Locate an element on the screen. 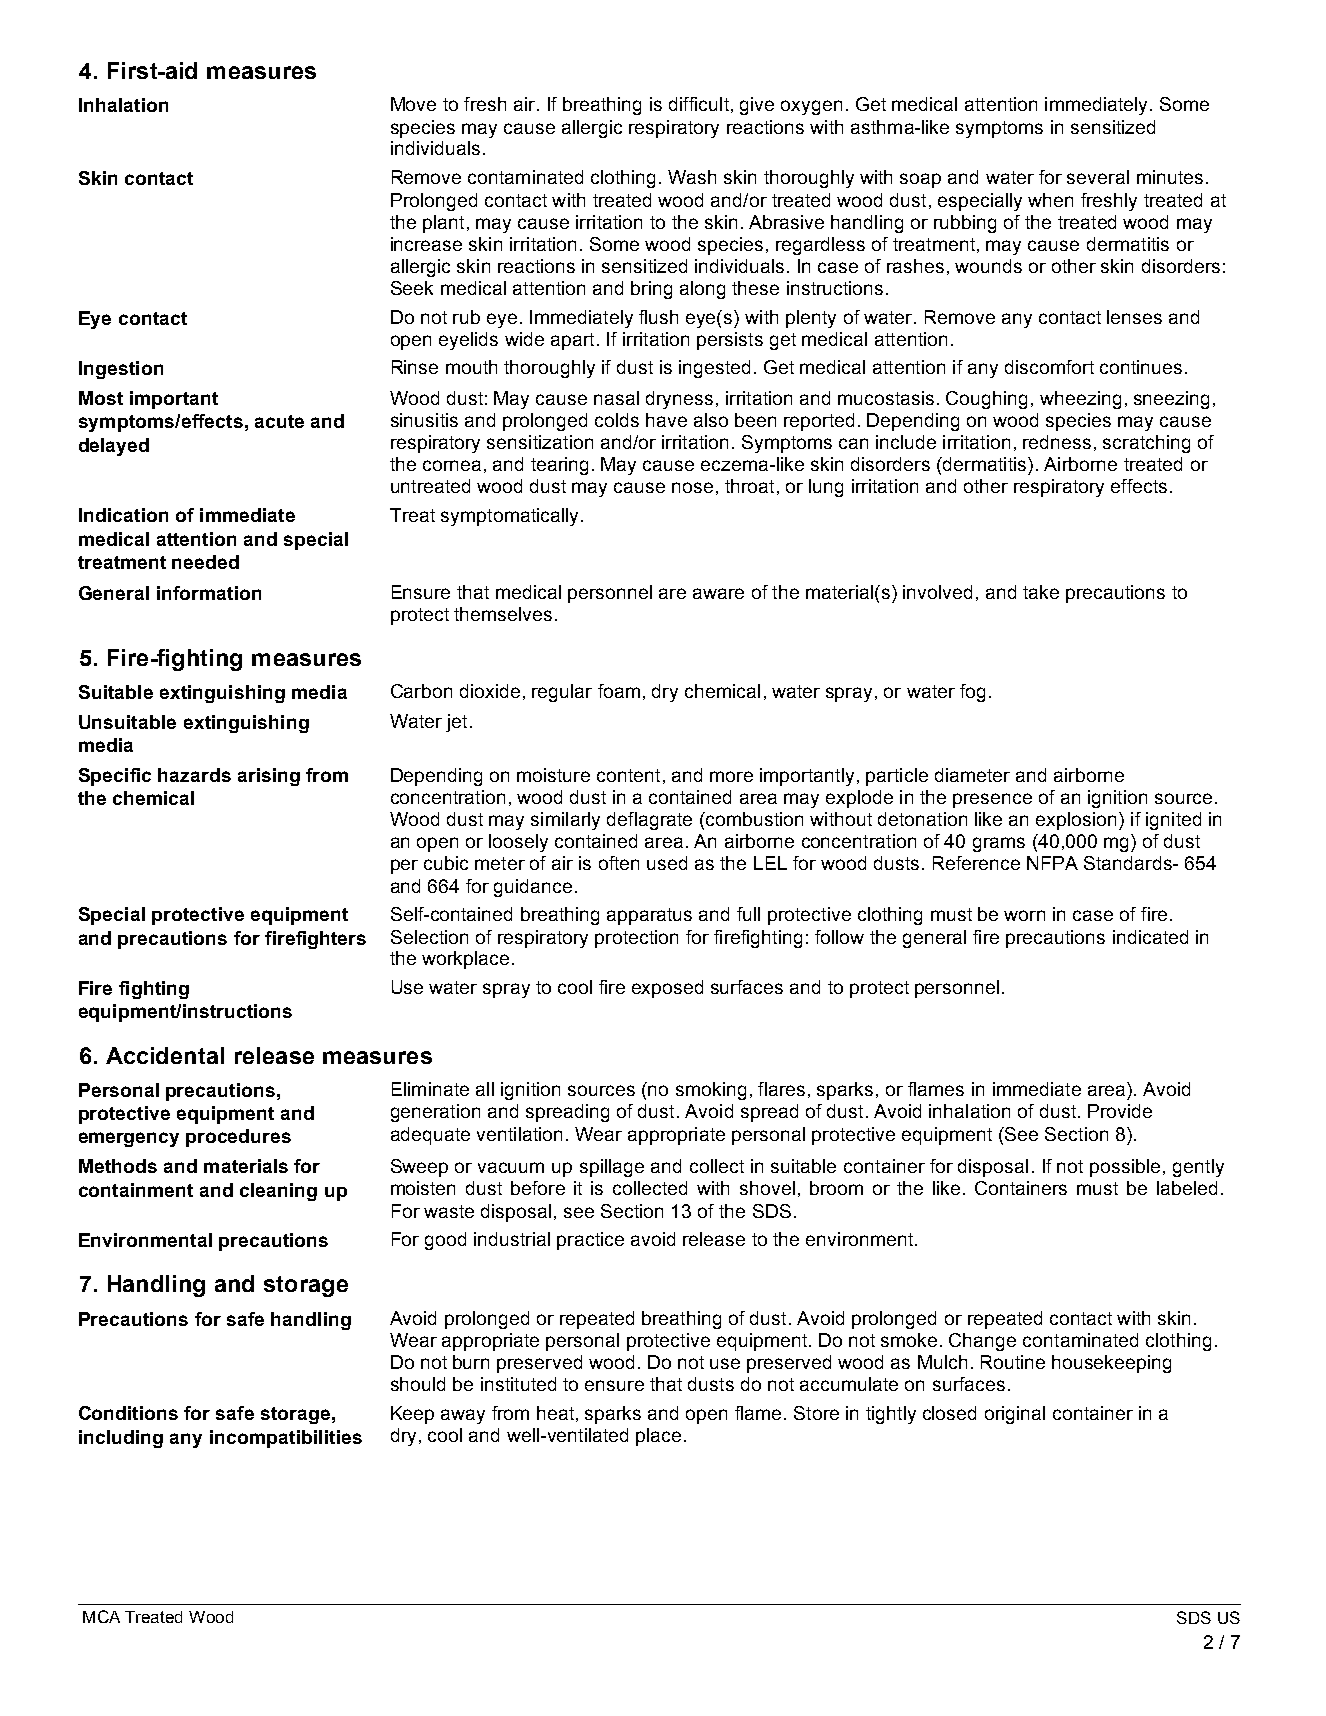 The image size is (1326, 1716). several is located at coordinates (1098, 177).
